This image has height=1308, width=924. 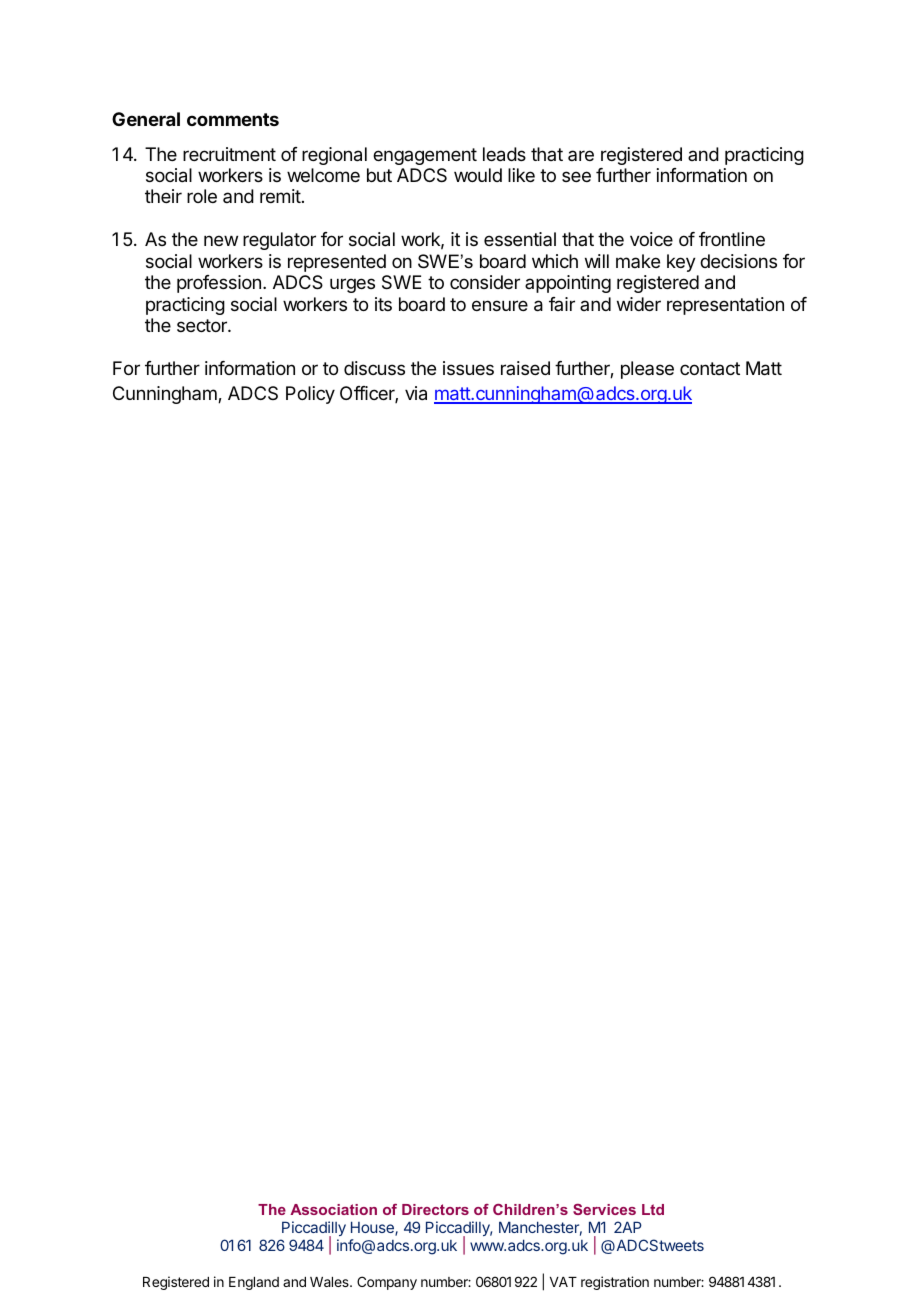 I want to click on recruitment, so click(x=229, y=154).
